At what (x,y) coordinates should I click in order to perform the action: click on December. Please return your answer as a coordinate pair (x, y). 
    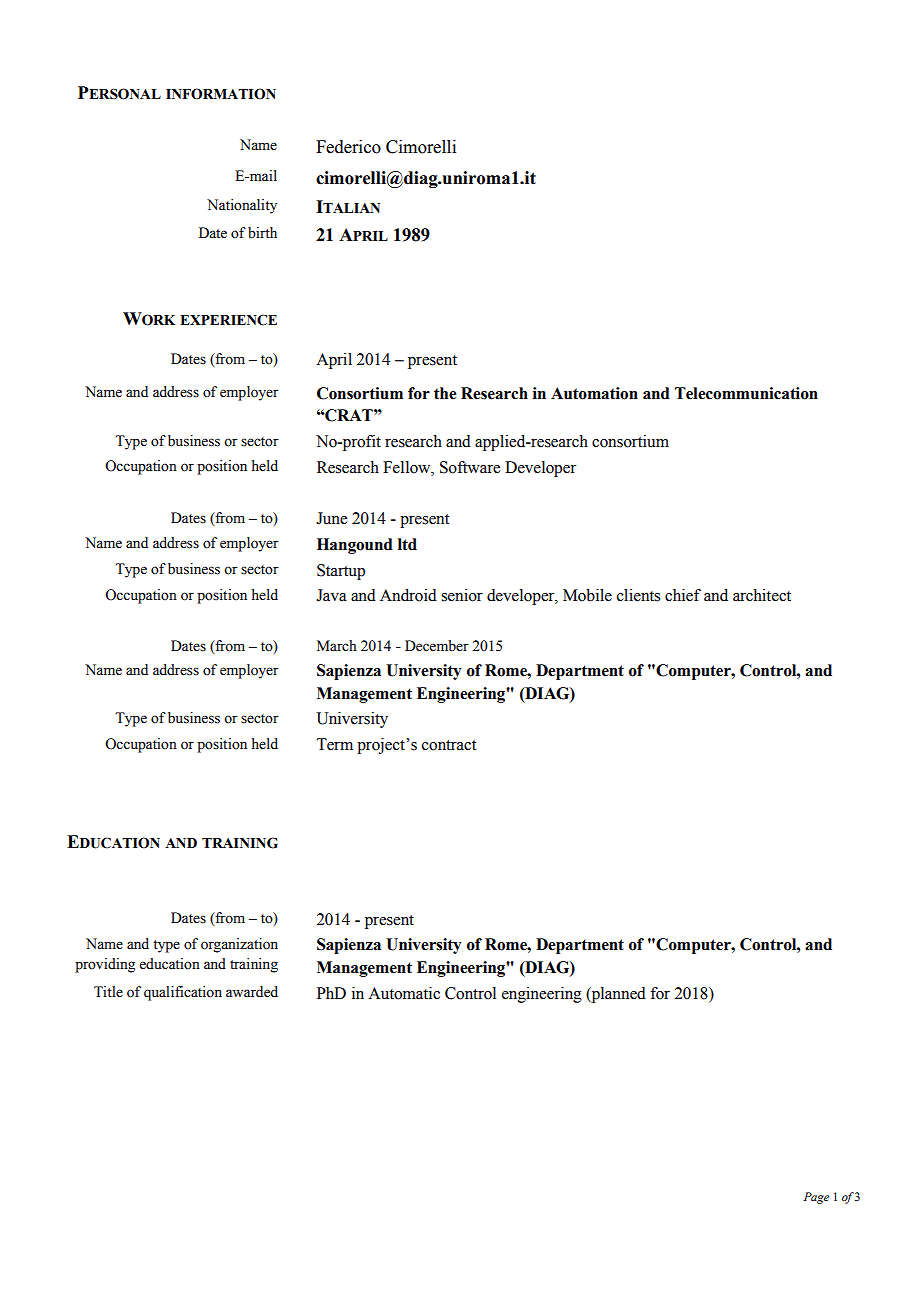
    Looking at the image, I should click on (437, 646).
